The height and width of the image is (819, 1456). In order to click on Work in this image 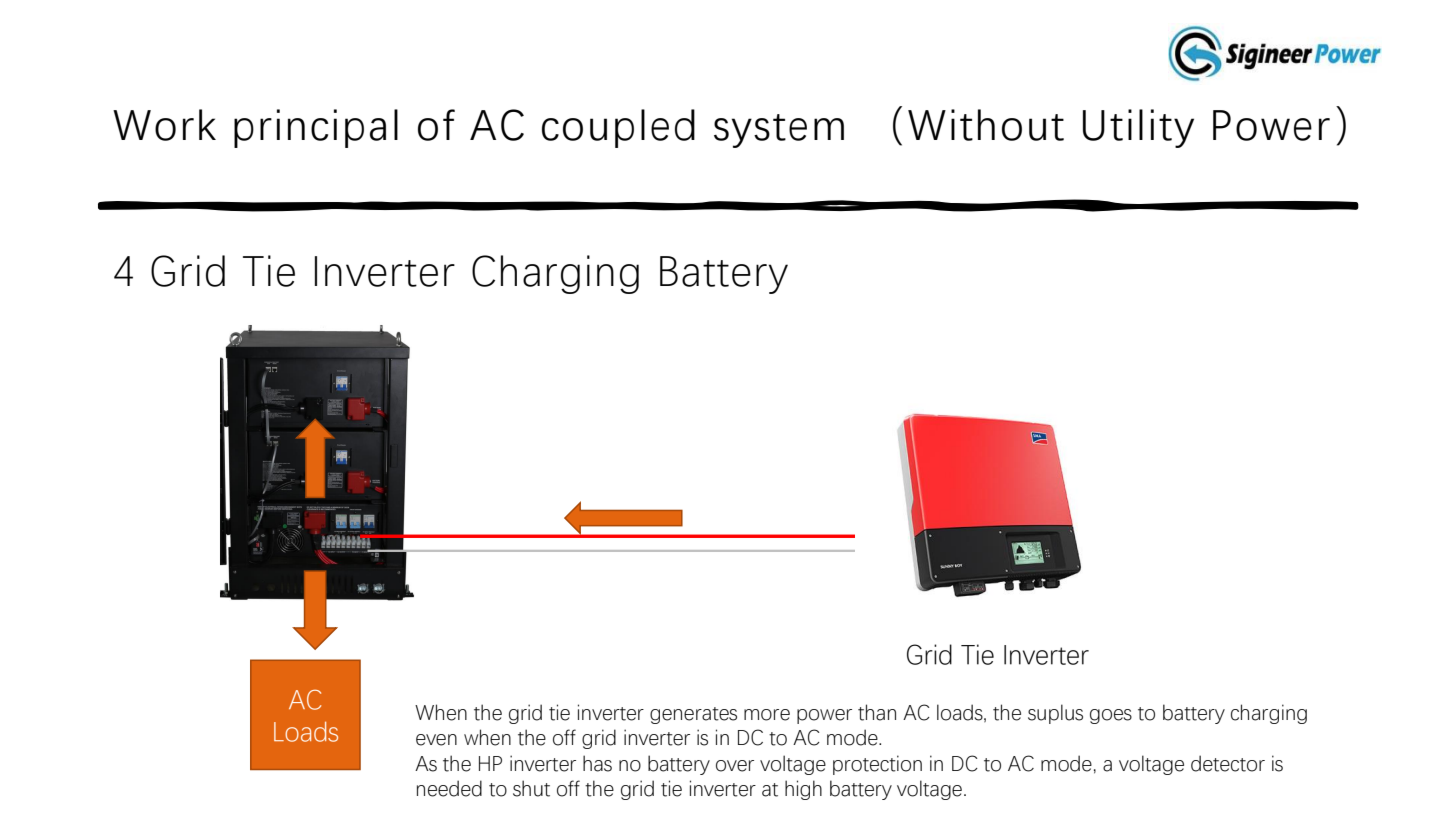, I will do `click(164, 125)`.
